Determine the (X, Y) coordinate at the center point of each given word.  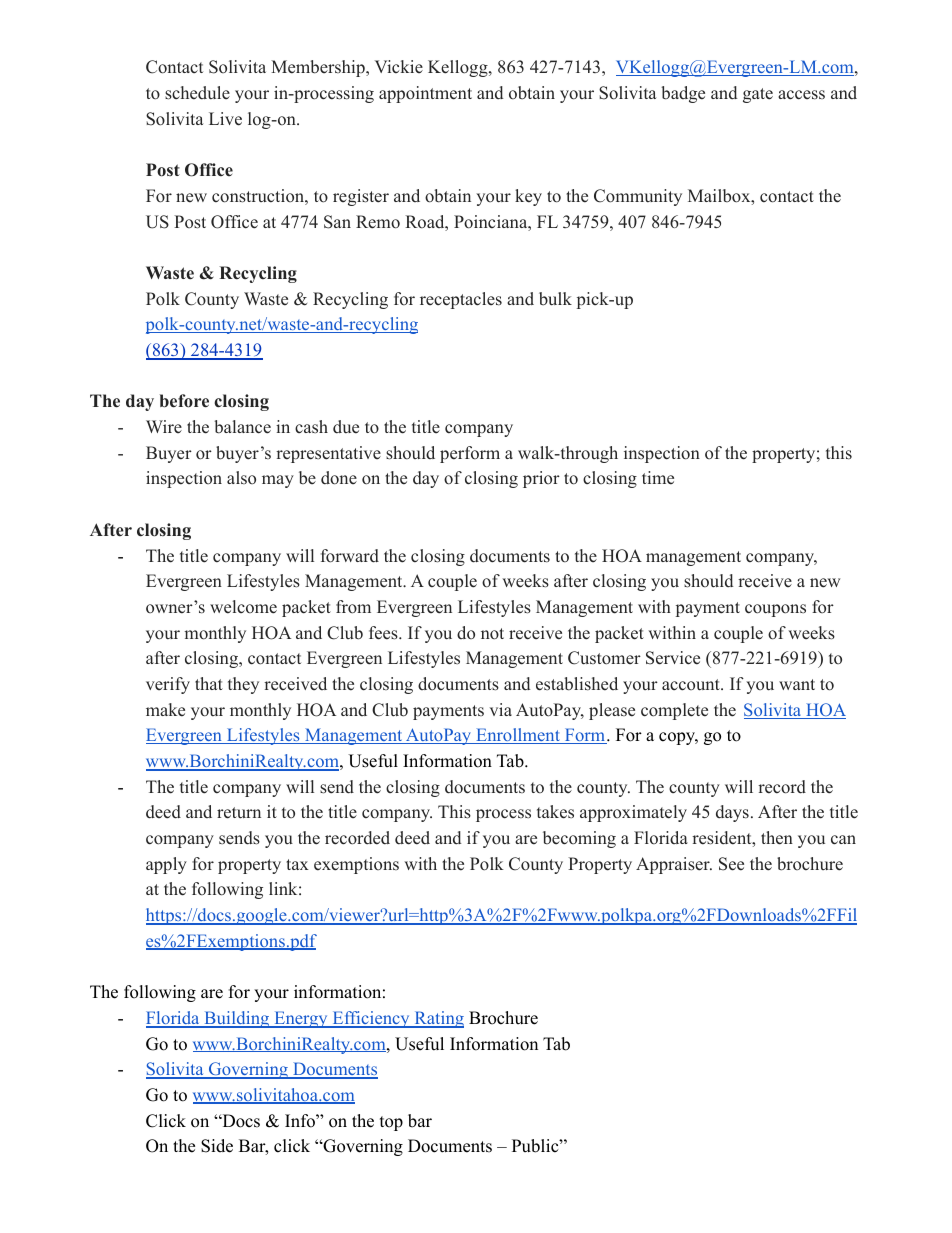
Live (225, 119)
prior (541, 479)
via (501, 709)
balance (242, 427)
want (797, 684)
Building (237, 1019)
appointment (425, 94)
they (243, 685)
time (658, 478)
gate (758, 95)
